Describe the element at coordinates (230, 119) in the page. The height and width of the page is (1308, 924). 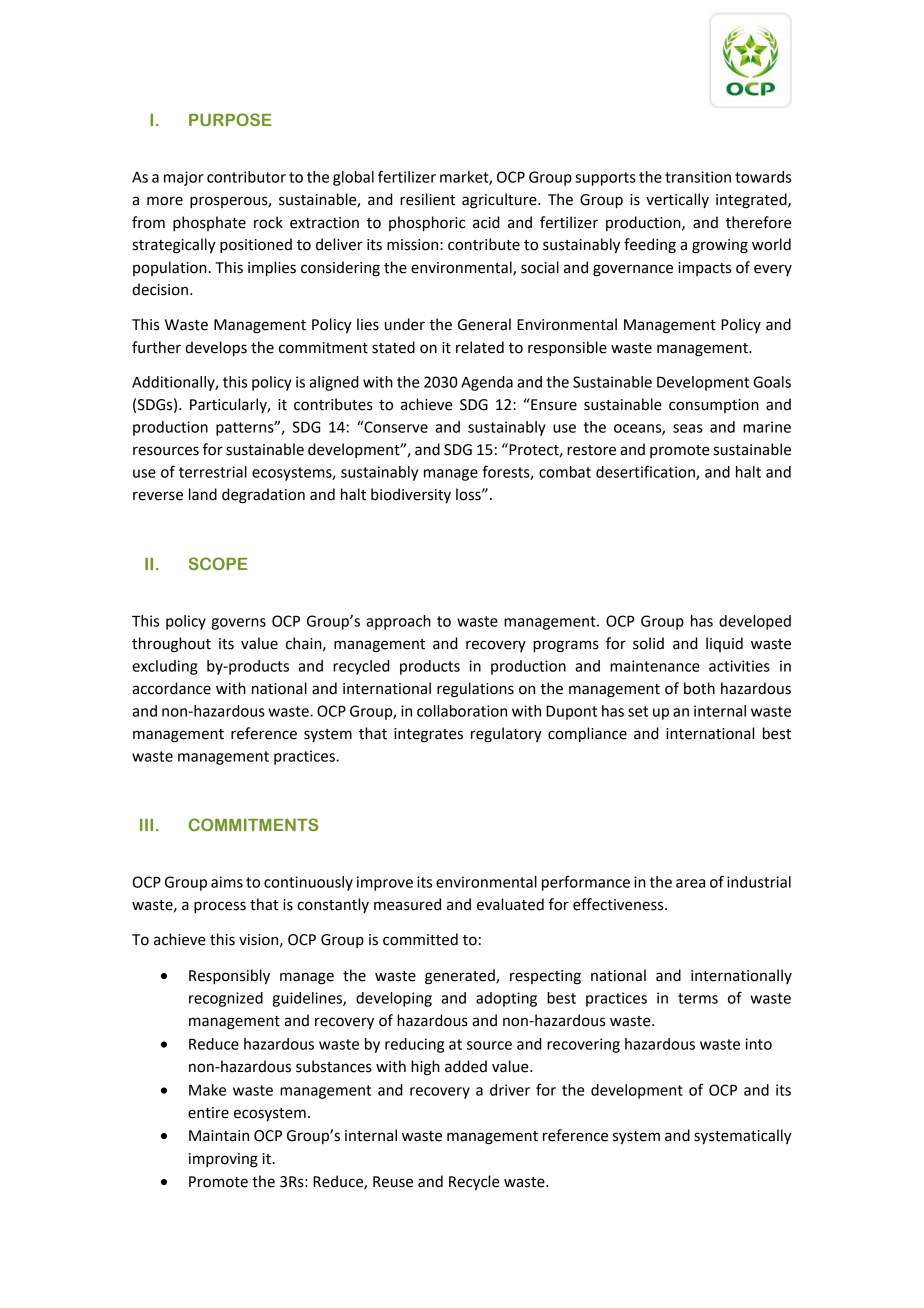
I see `PURPOSE` at that location.
